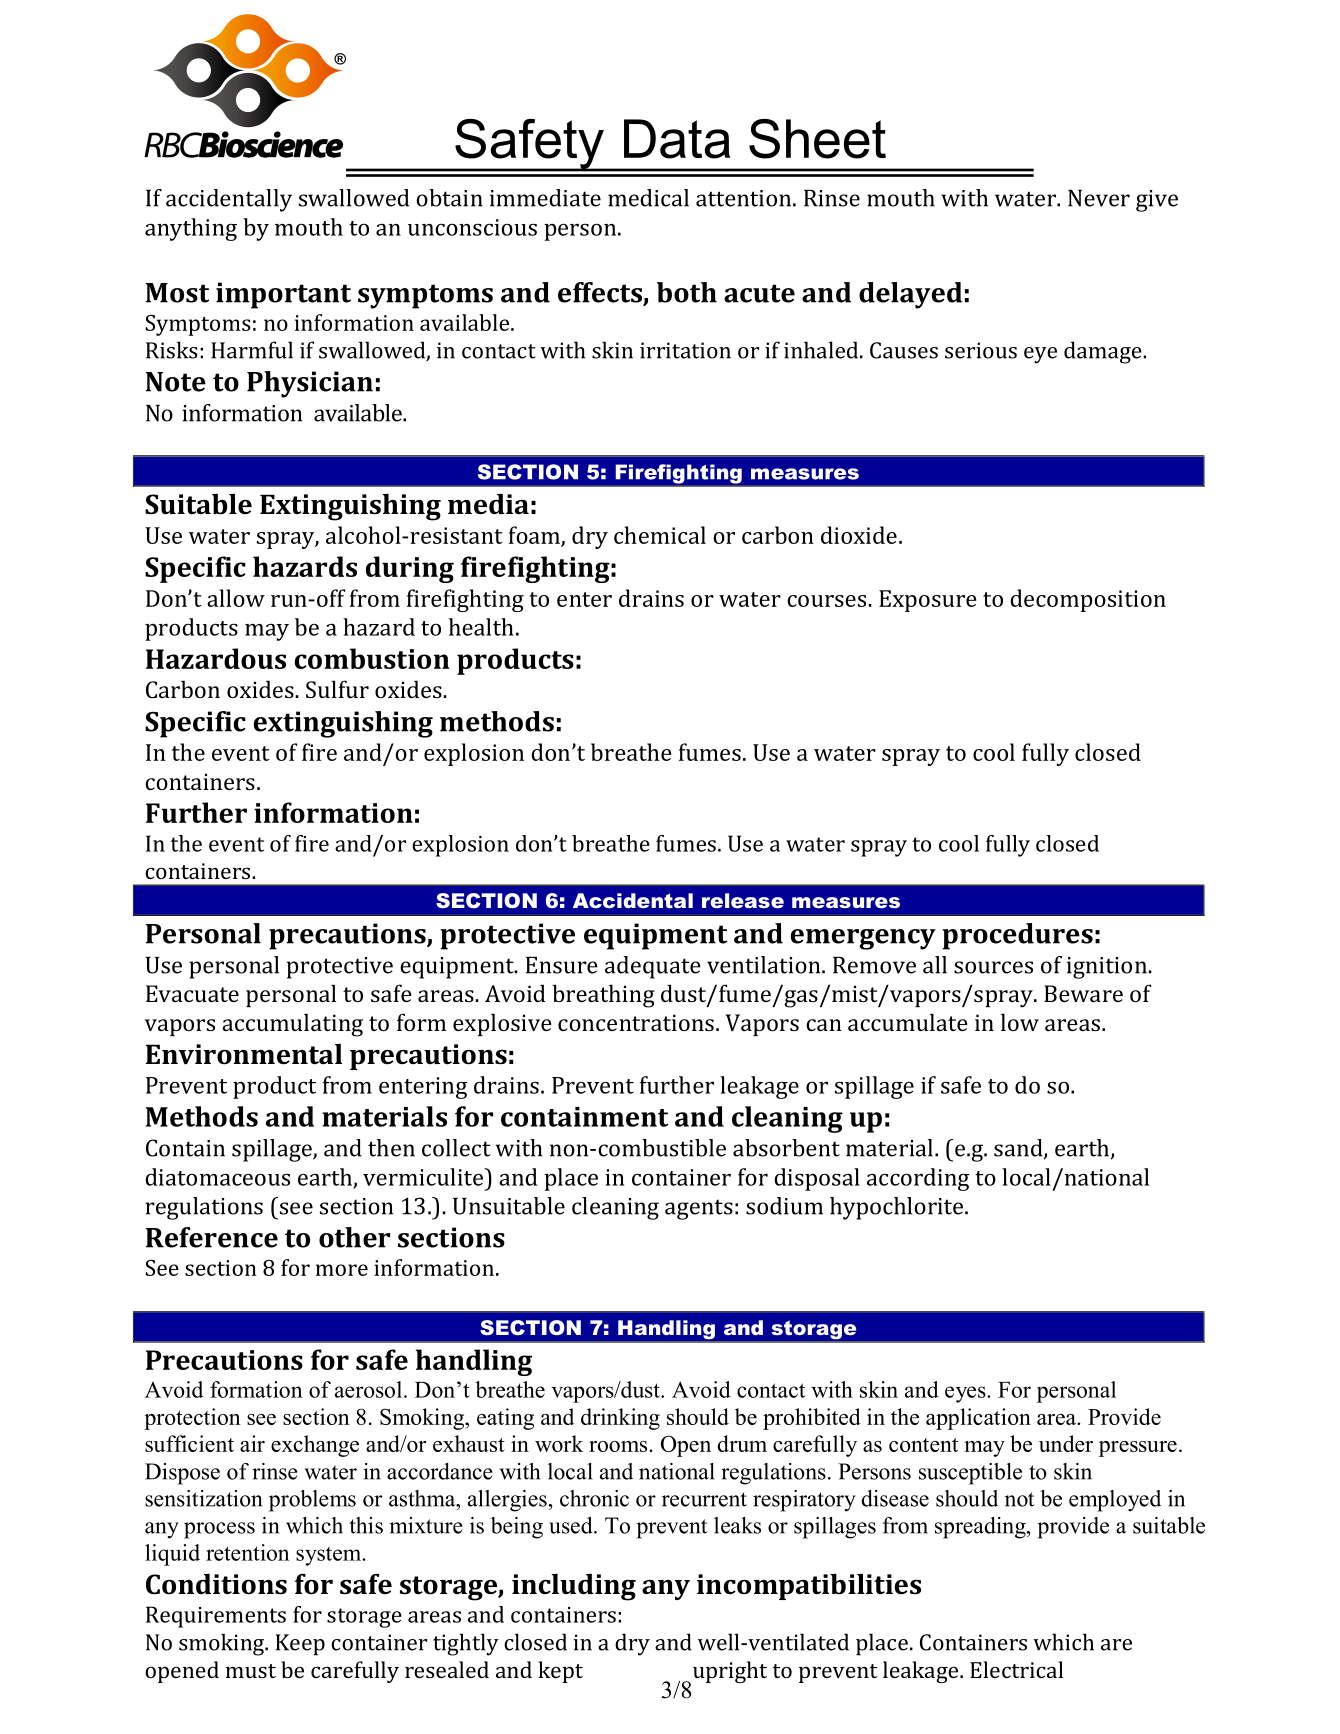  I want to click on sand, so click(1019, 1149).
